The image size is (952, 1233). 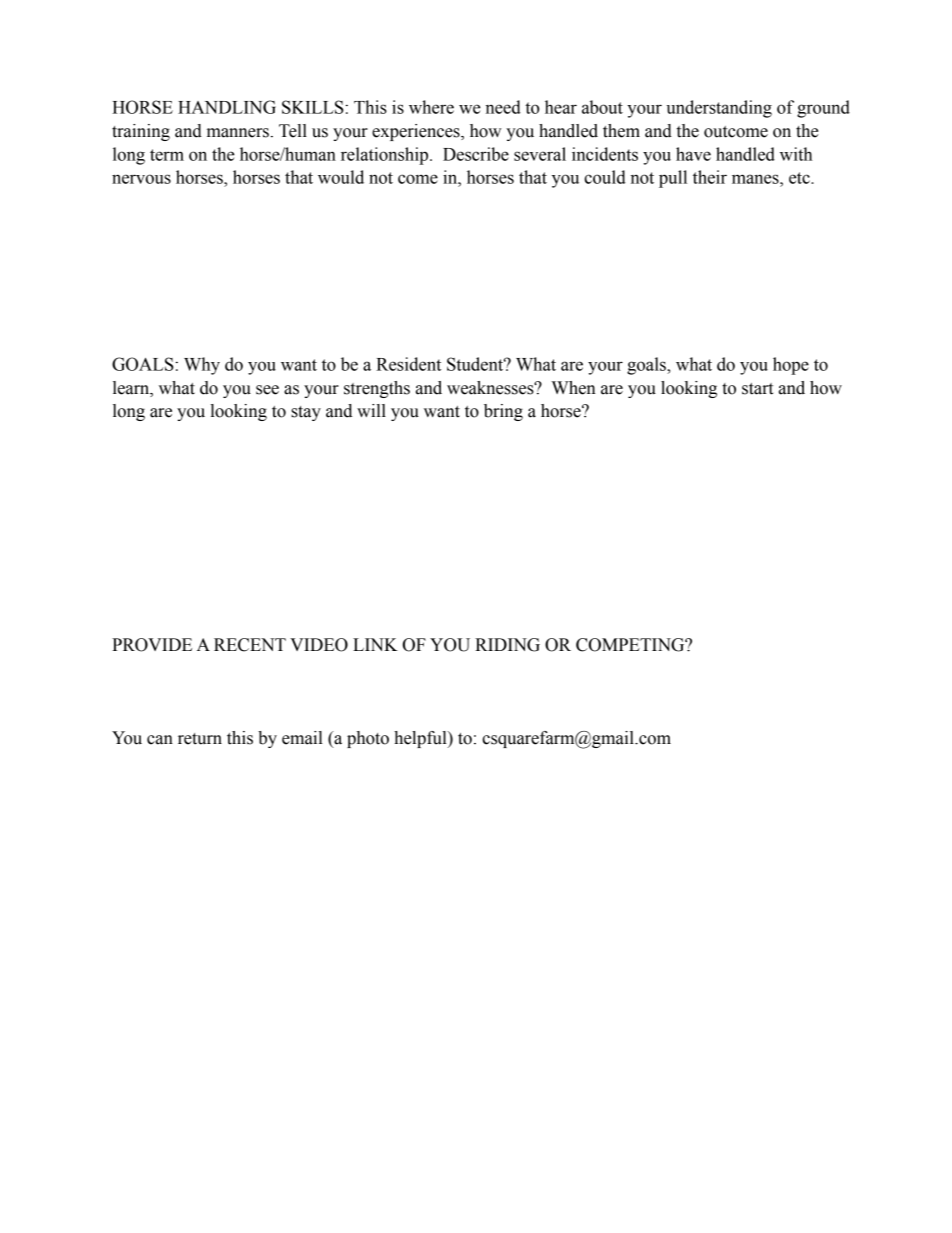 What do you see at coordinates (375, 644) in the screenshot?
I see `LINK` at bounding box center [375, 644].
